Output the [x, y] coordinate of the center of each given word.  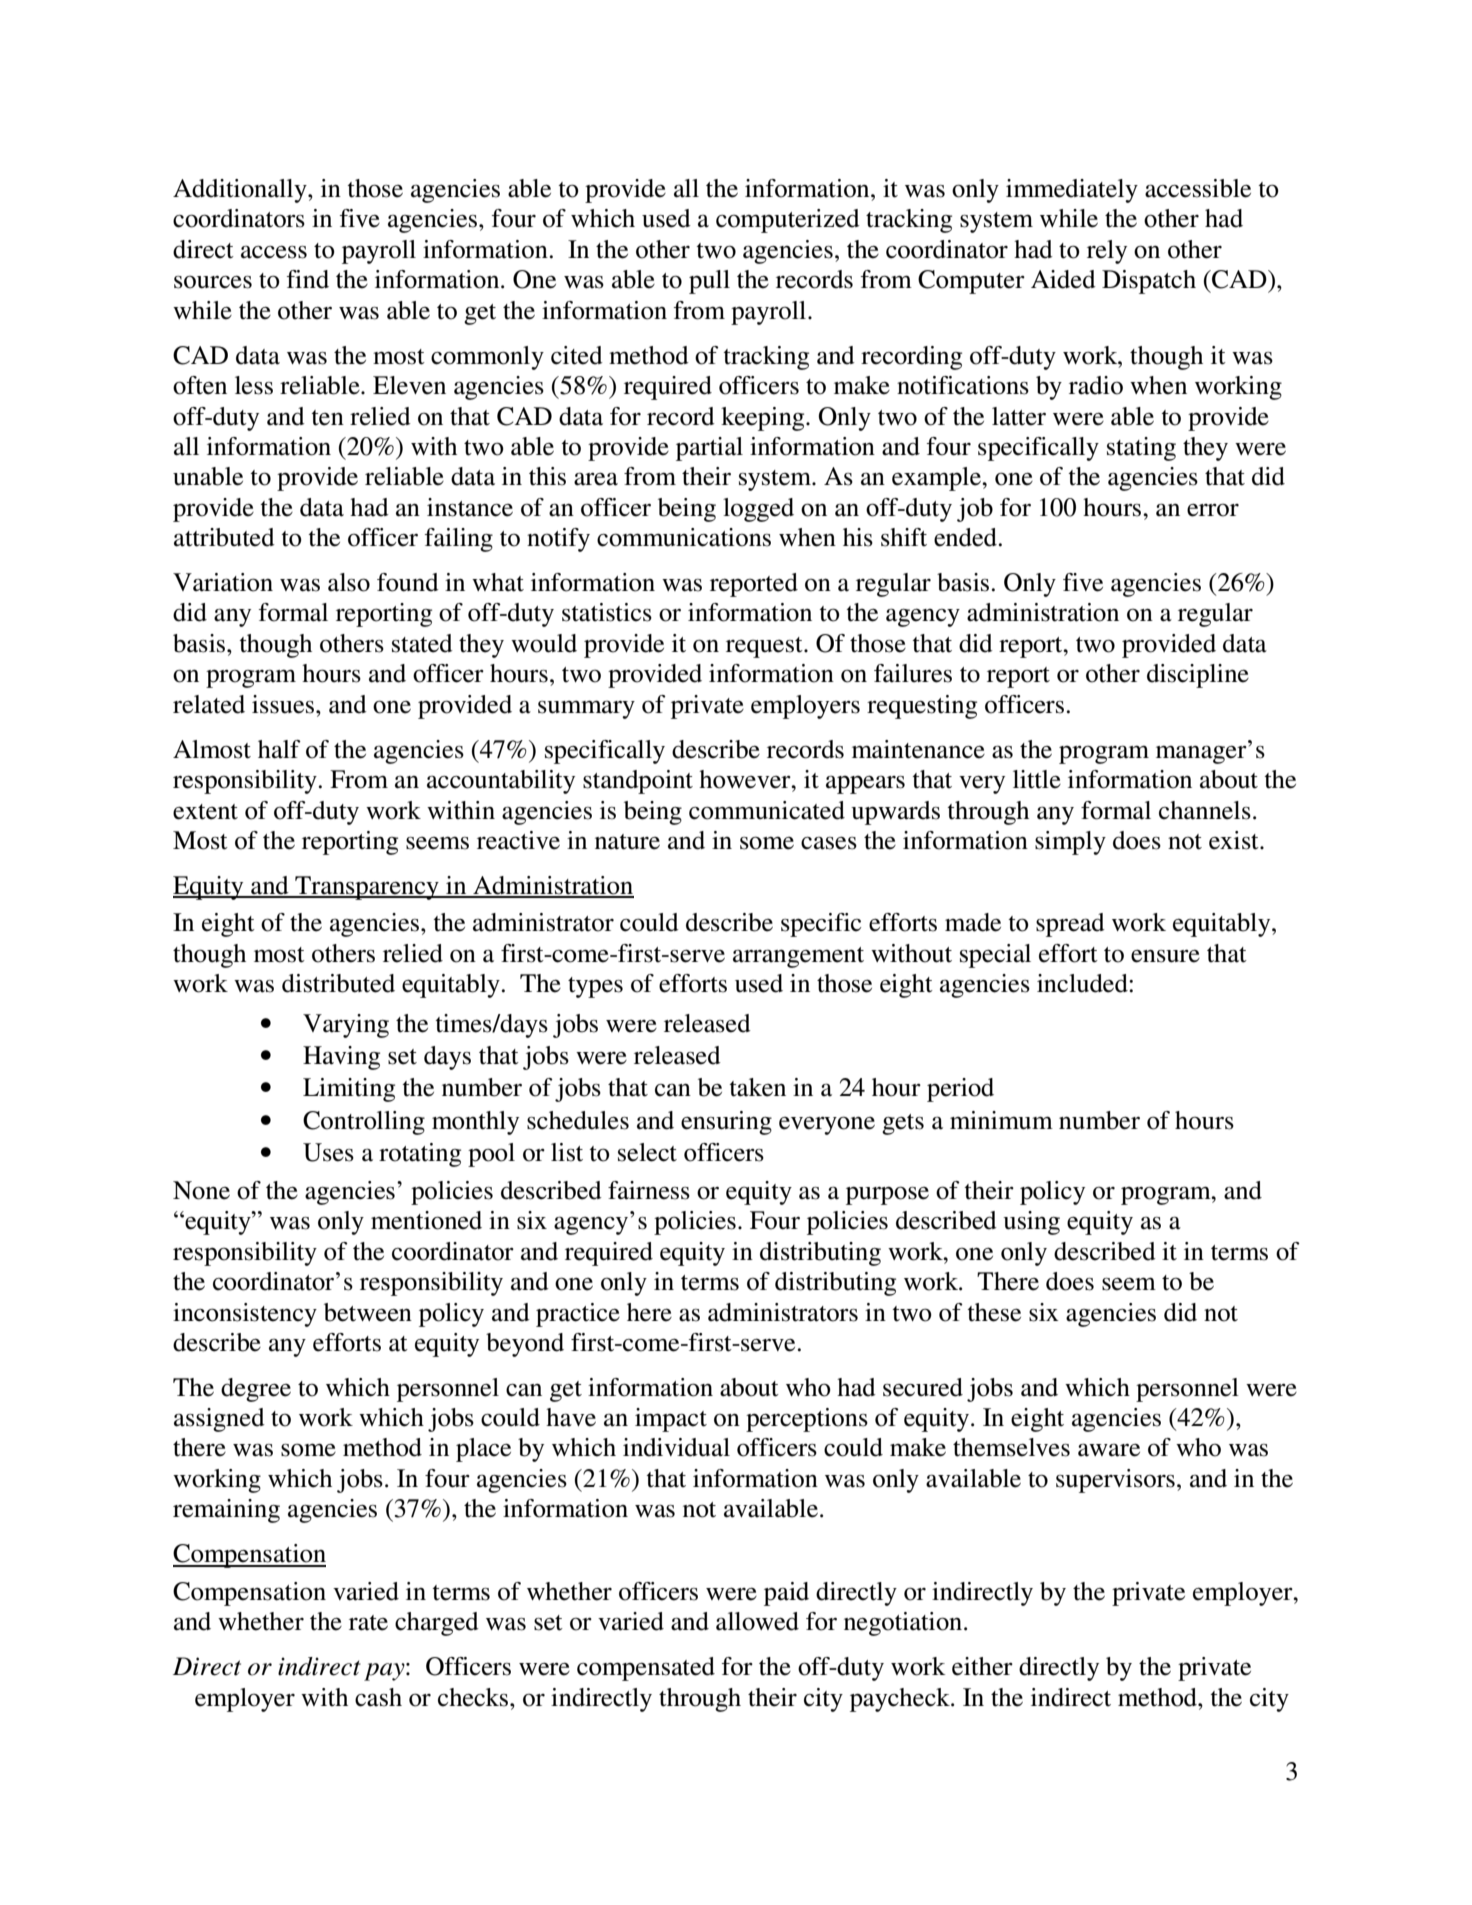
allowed [757, 1621]
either [982, 1666]
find [308, 279]
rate [368, 1623]
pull [709, 282]
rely [1107, 252]
